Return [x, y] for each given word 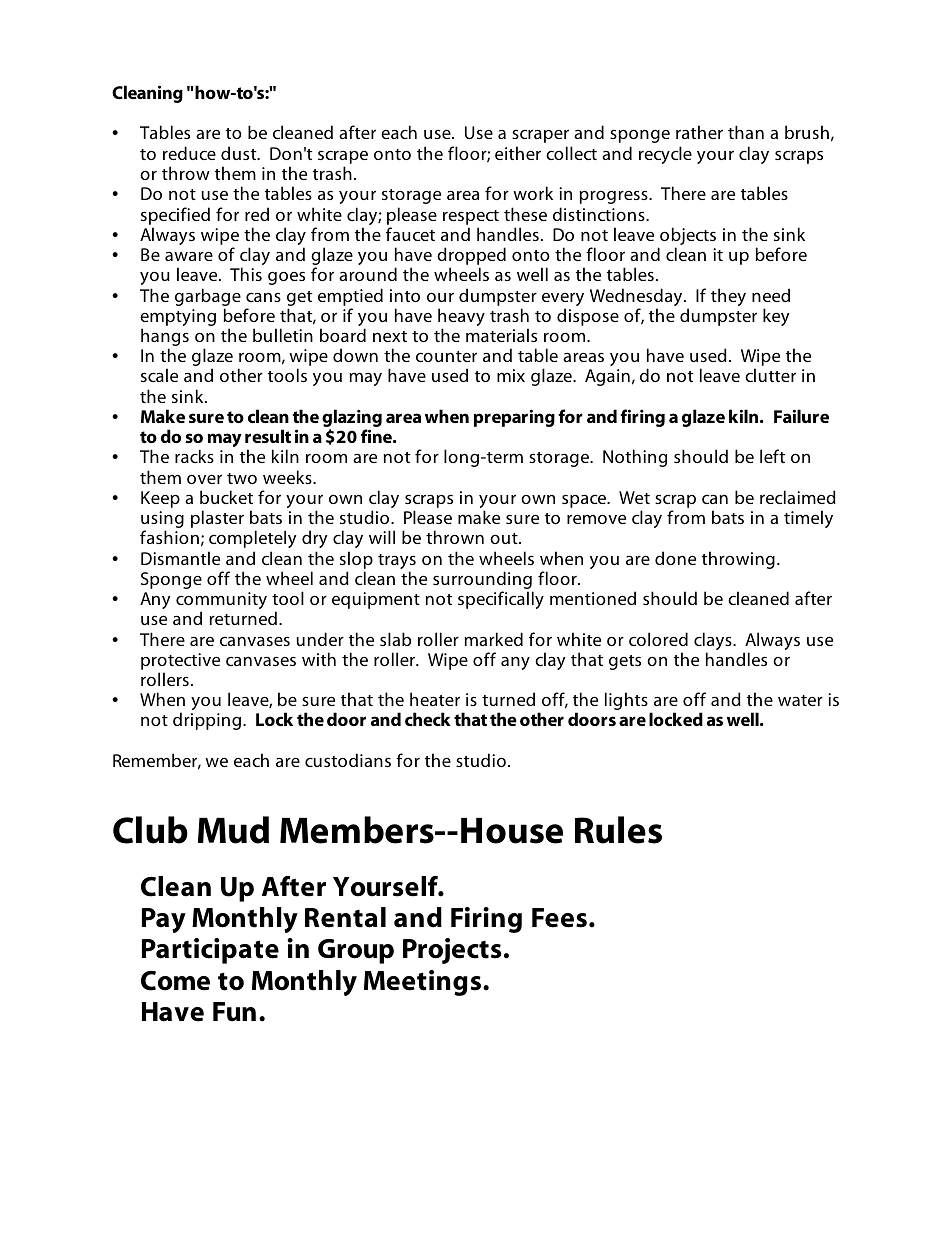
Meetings [424, 983]
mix [511, 375]
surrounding [483, 581]
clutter [770, 375]
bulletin [283, 335]
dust [240, 153]
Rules [618, 830]
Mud [233, 830]
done [675, 558]
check [428, 719]
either [518, 153]
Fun [234, 1012]
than [746, 132]
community [221, 602]
